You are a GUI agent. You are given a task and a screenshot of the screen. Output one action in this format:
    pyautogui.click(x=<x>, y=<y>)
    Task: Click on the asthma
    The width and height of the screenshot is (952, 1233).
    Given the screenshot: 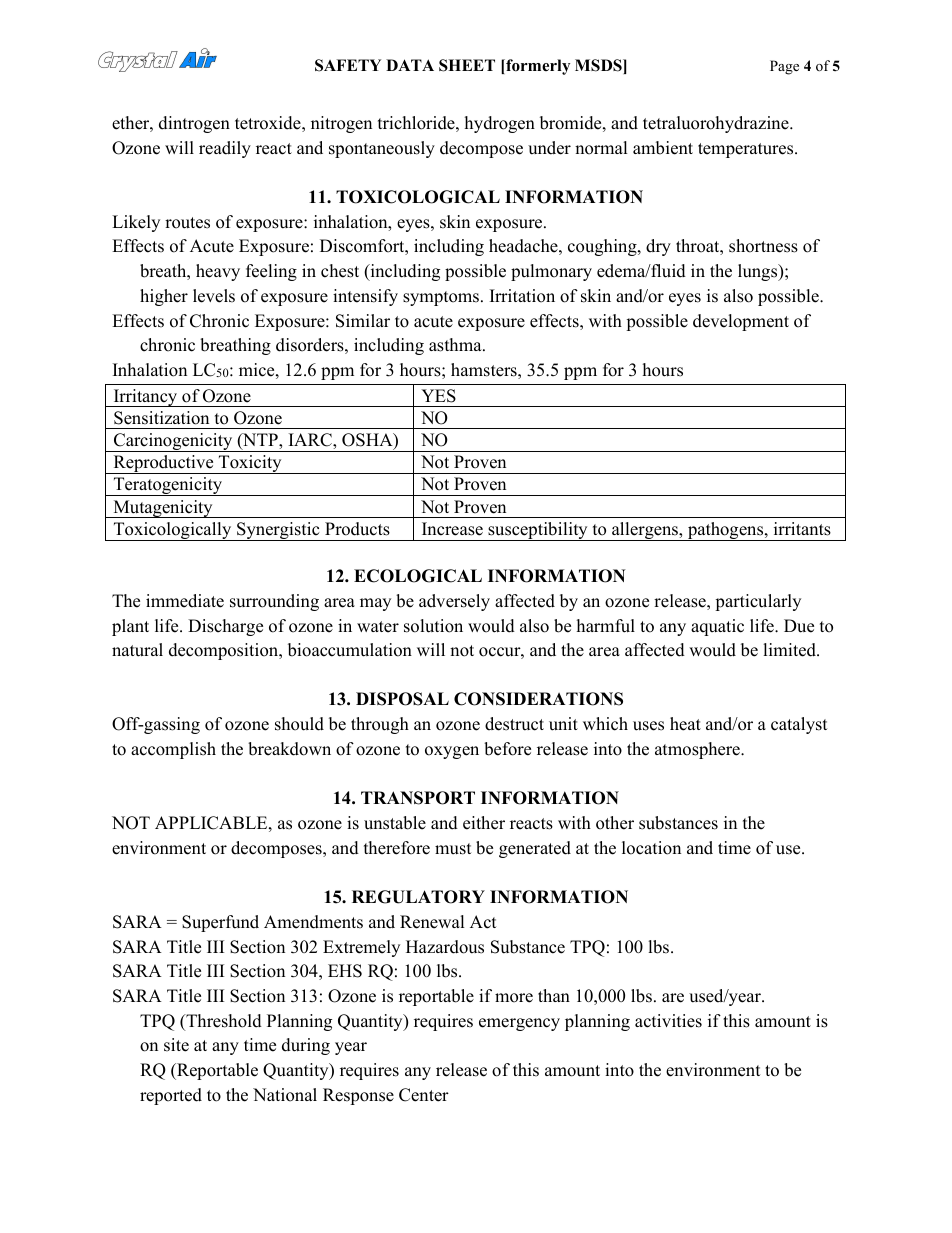 What is the action you would take?
    pyautogui.click(x=456, y=345)
